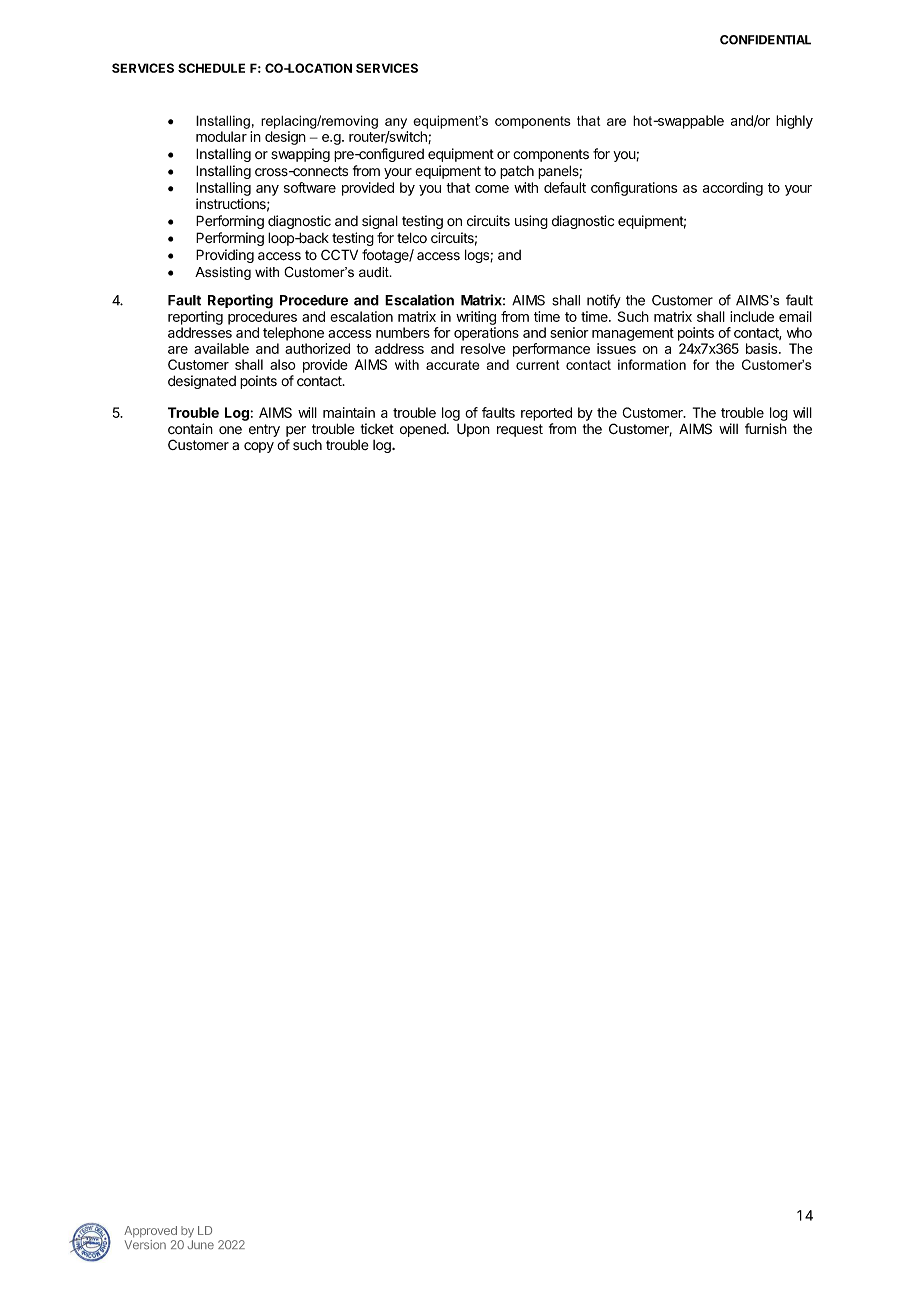  What do you see at coordinates (201, 1244) in the screenshot?
I see `June` at bounding box center [201, 1244].
